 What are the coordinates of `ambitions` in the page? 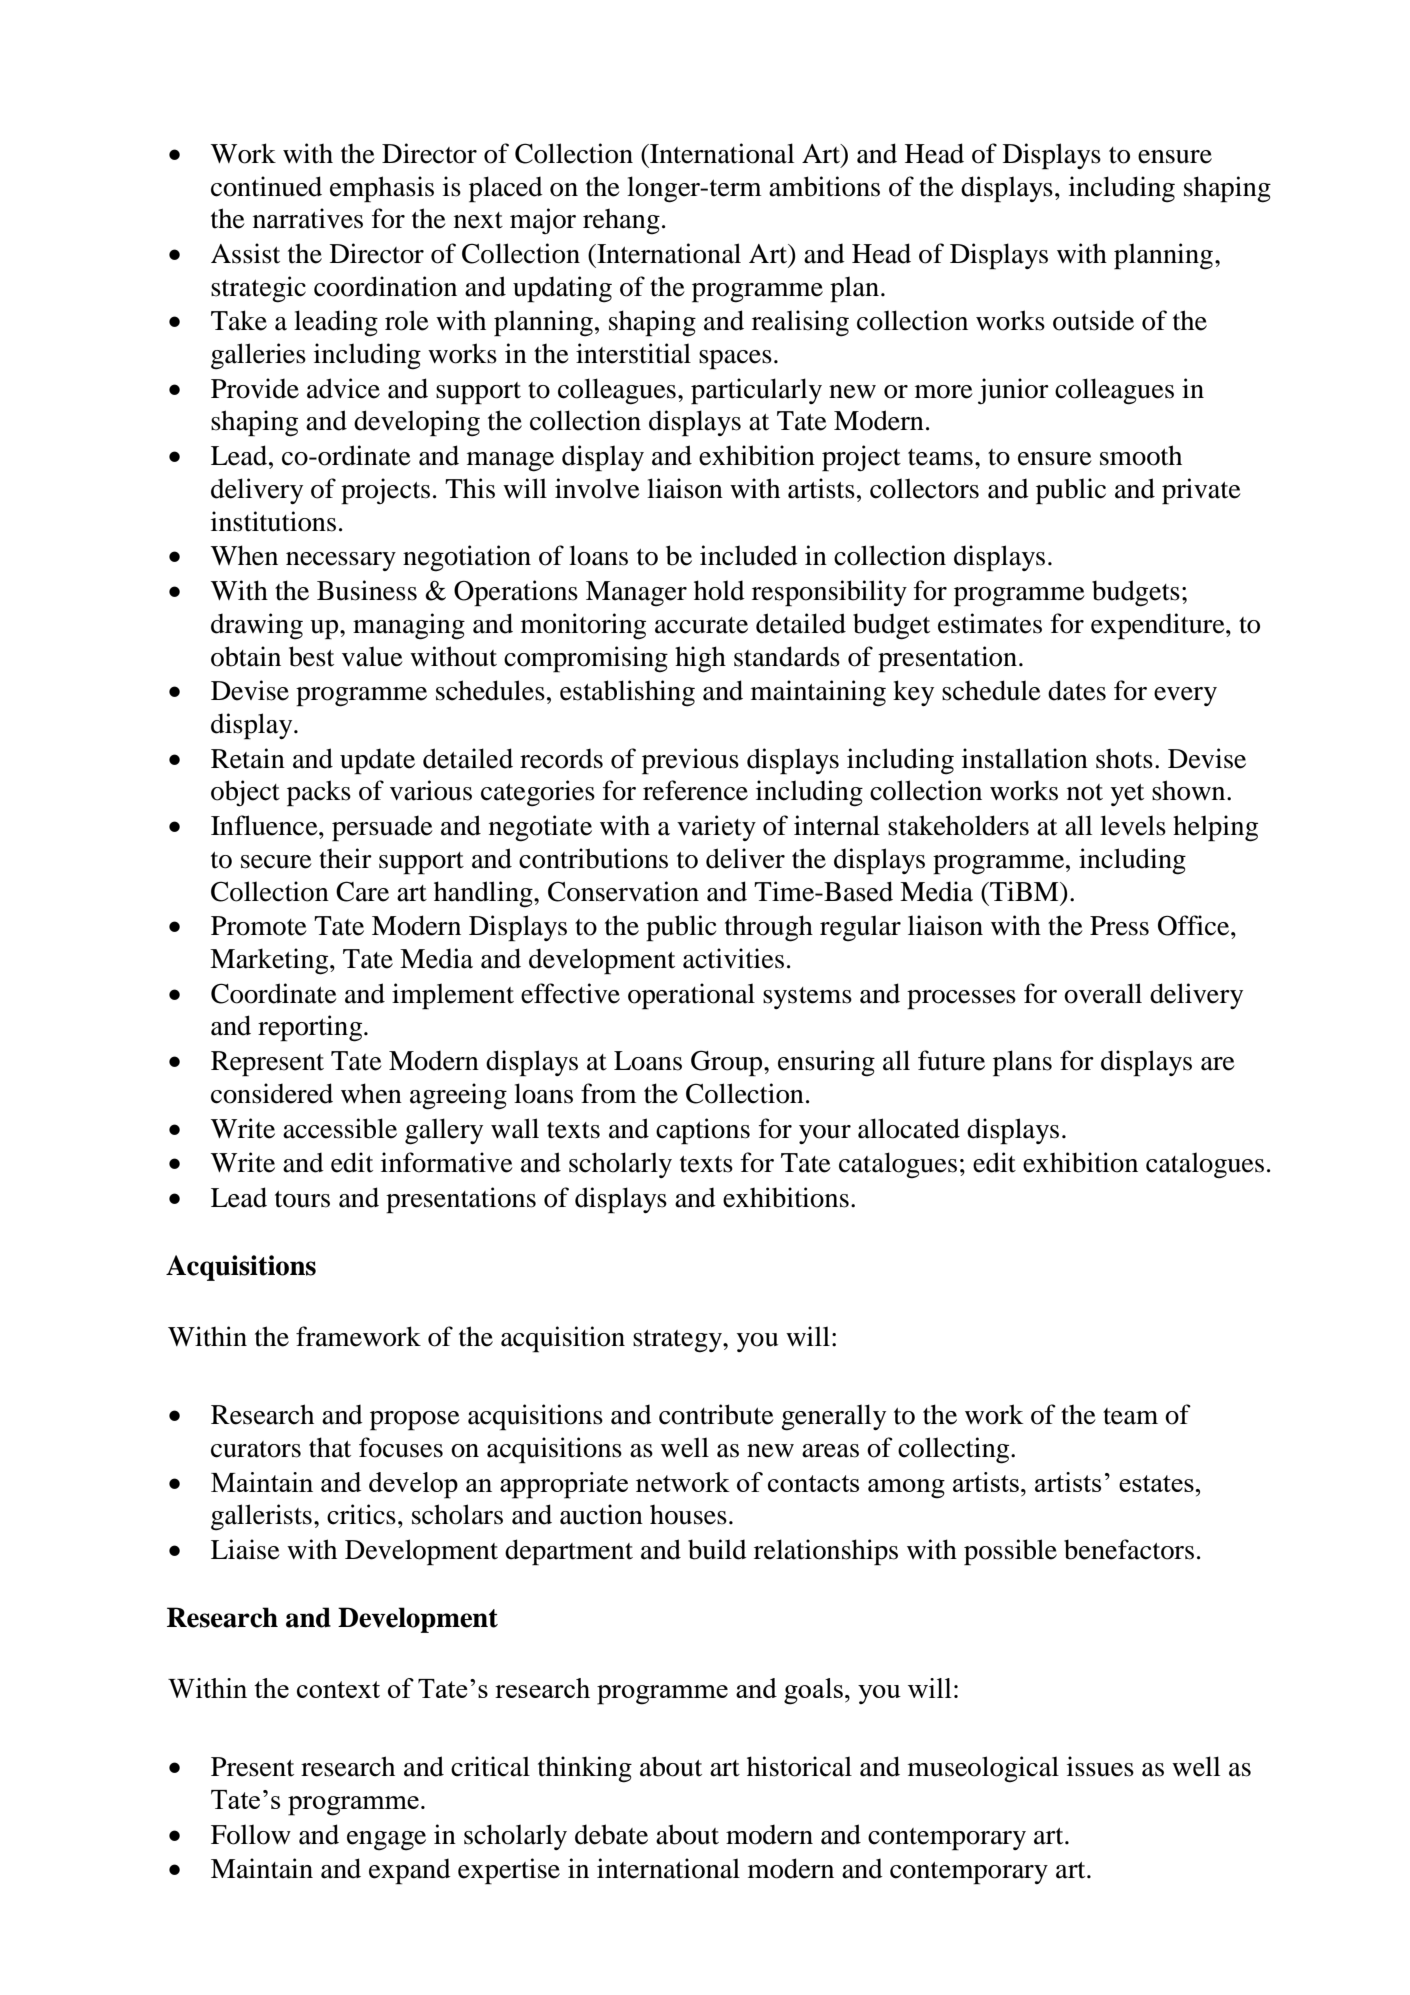 It's located at (824, 186).
